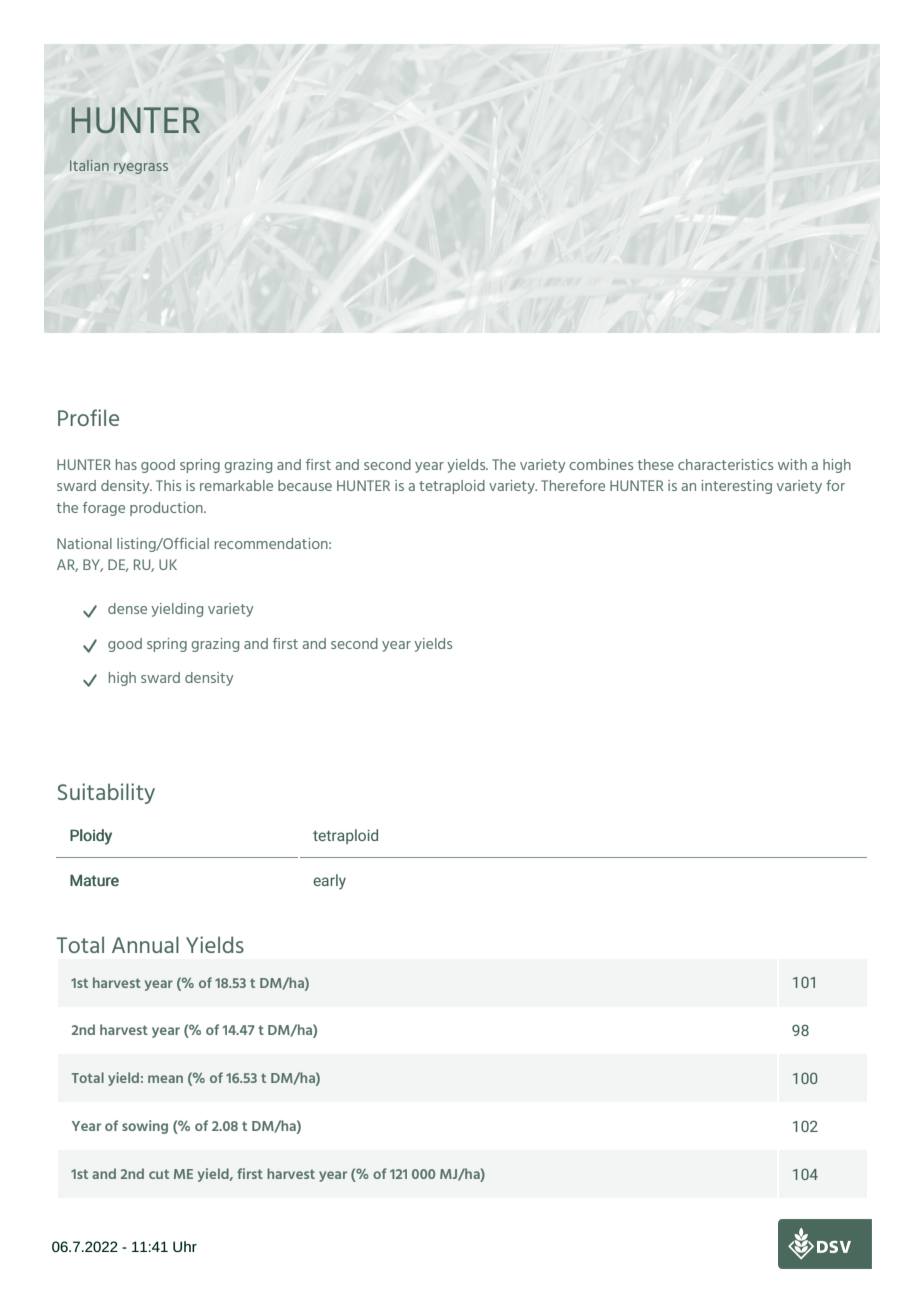 The height and width of the screenshot is (1308, 924). I want to click on Uhr, so click(185, 1246).
